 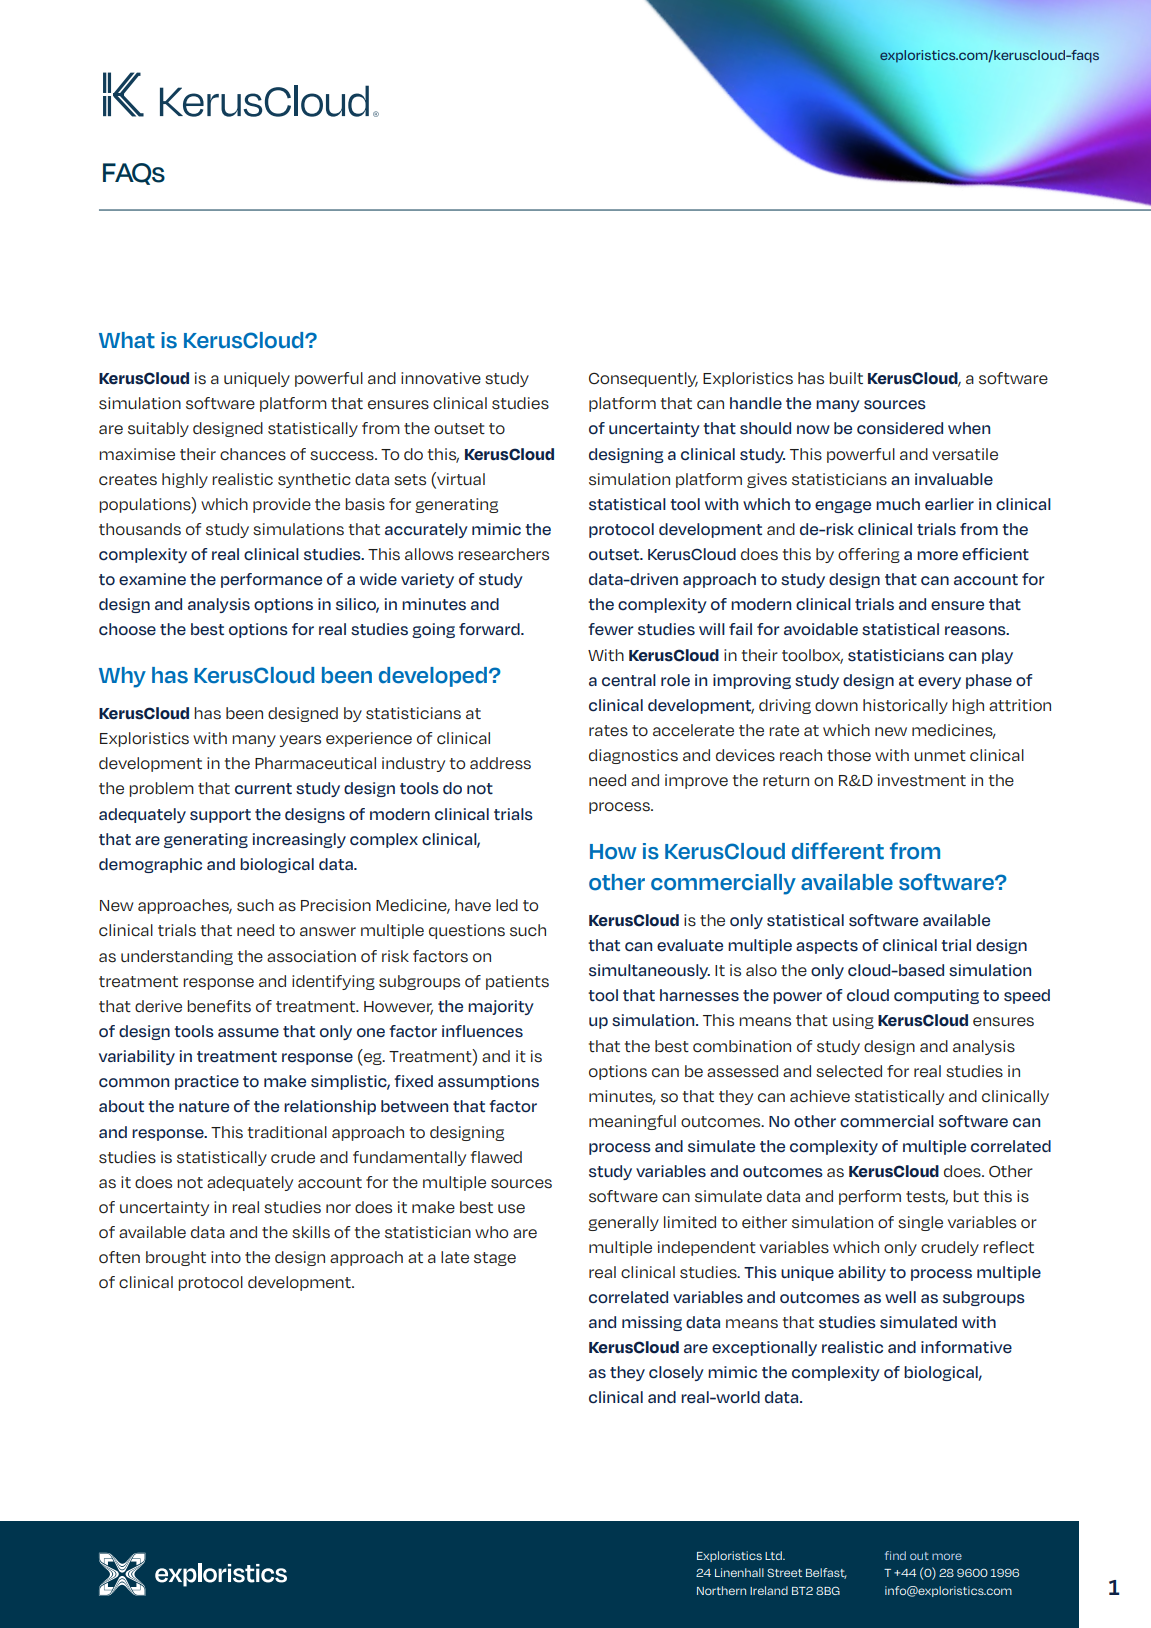 I want to click on built, so click(x=846, y=378).
